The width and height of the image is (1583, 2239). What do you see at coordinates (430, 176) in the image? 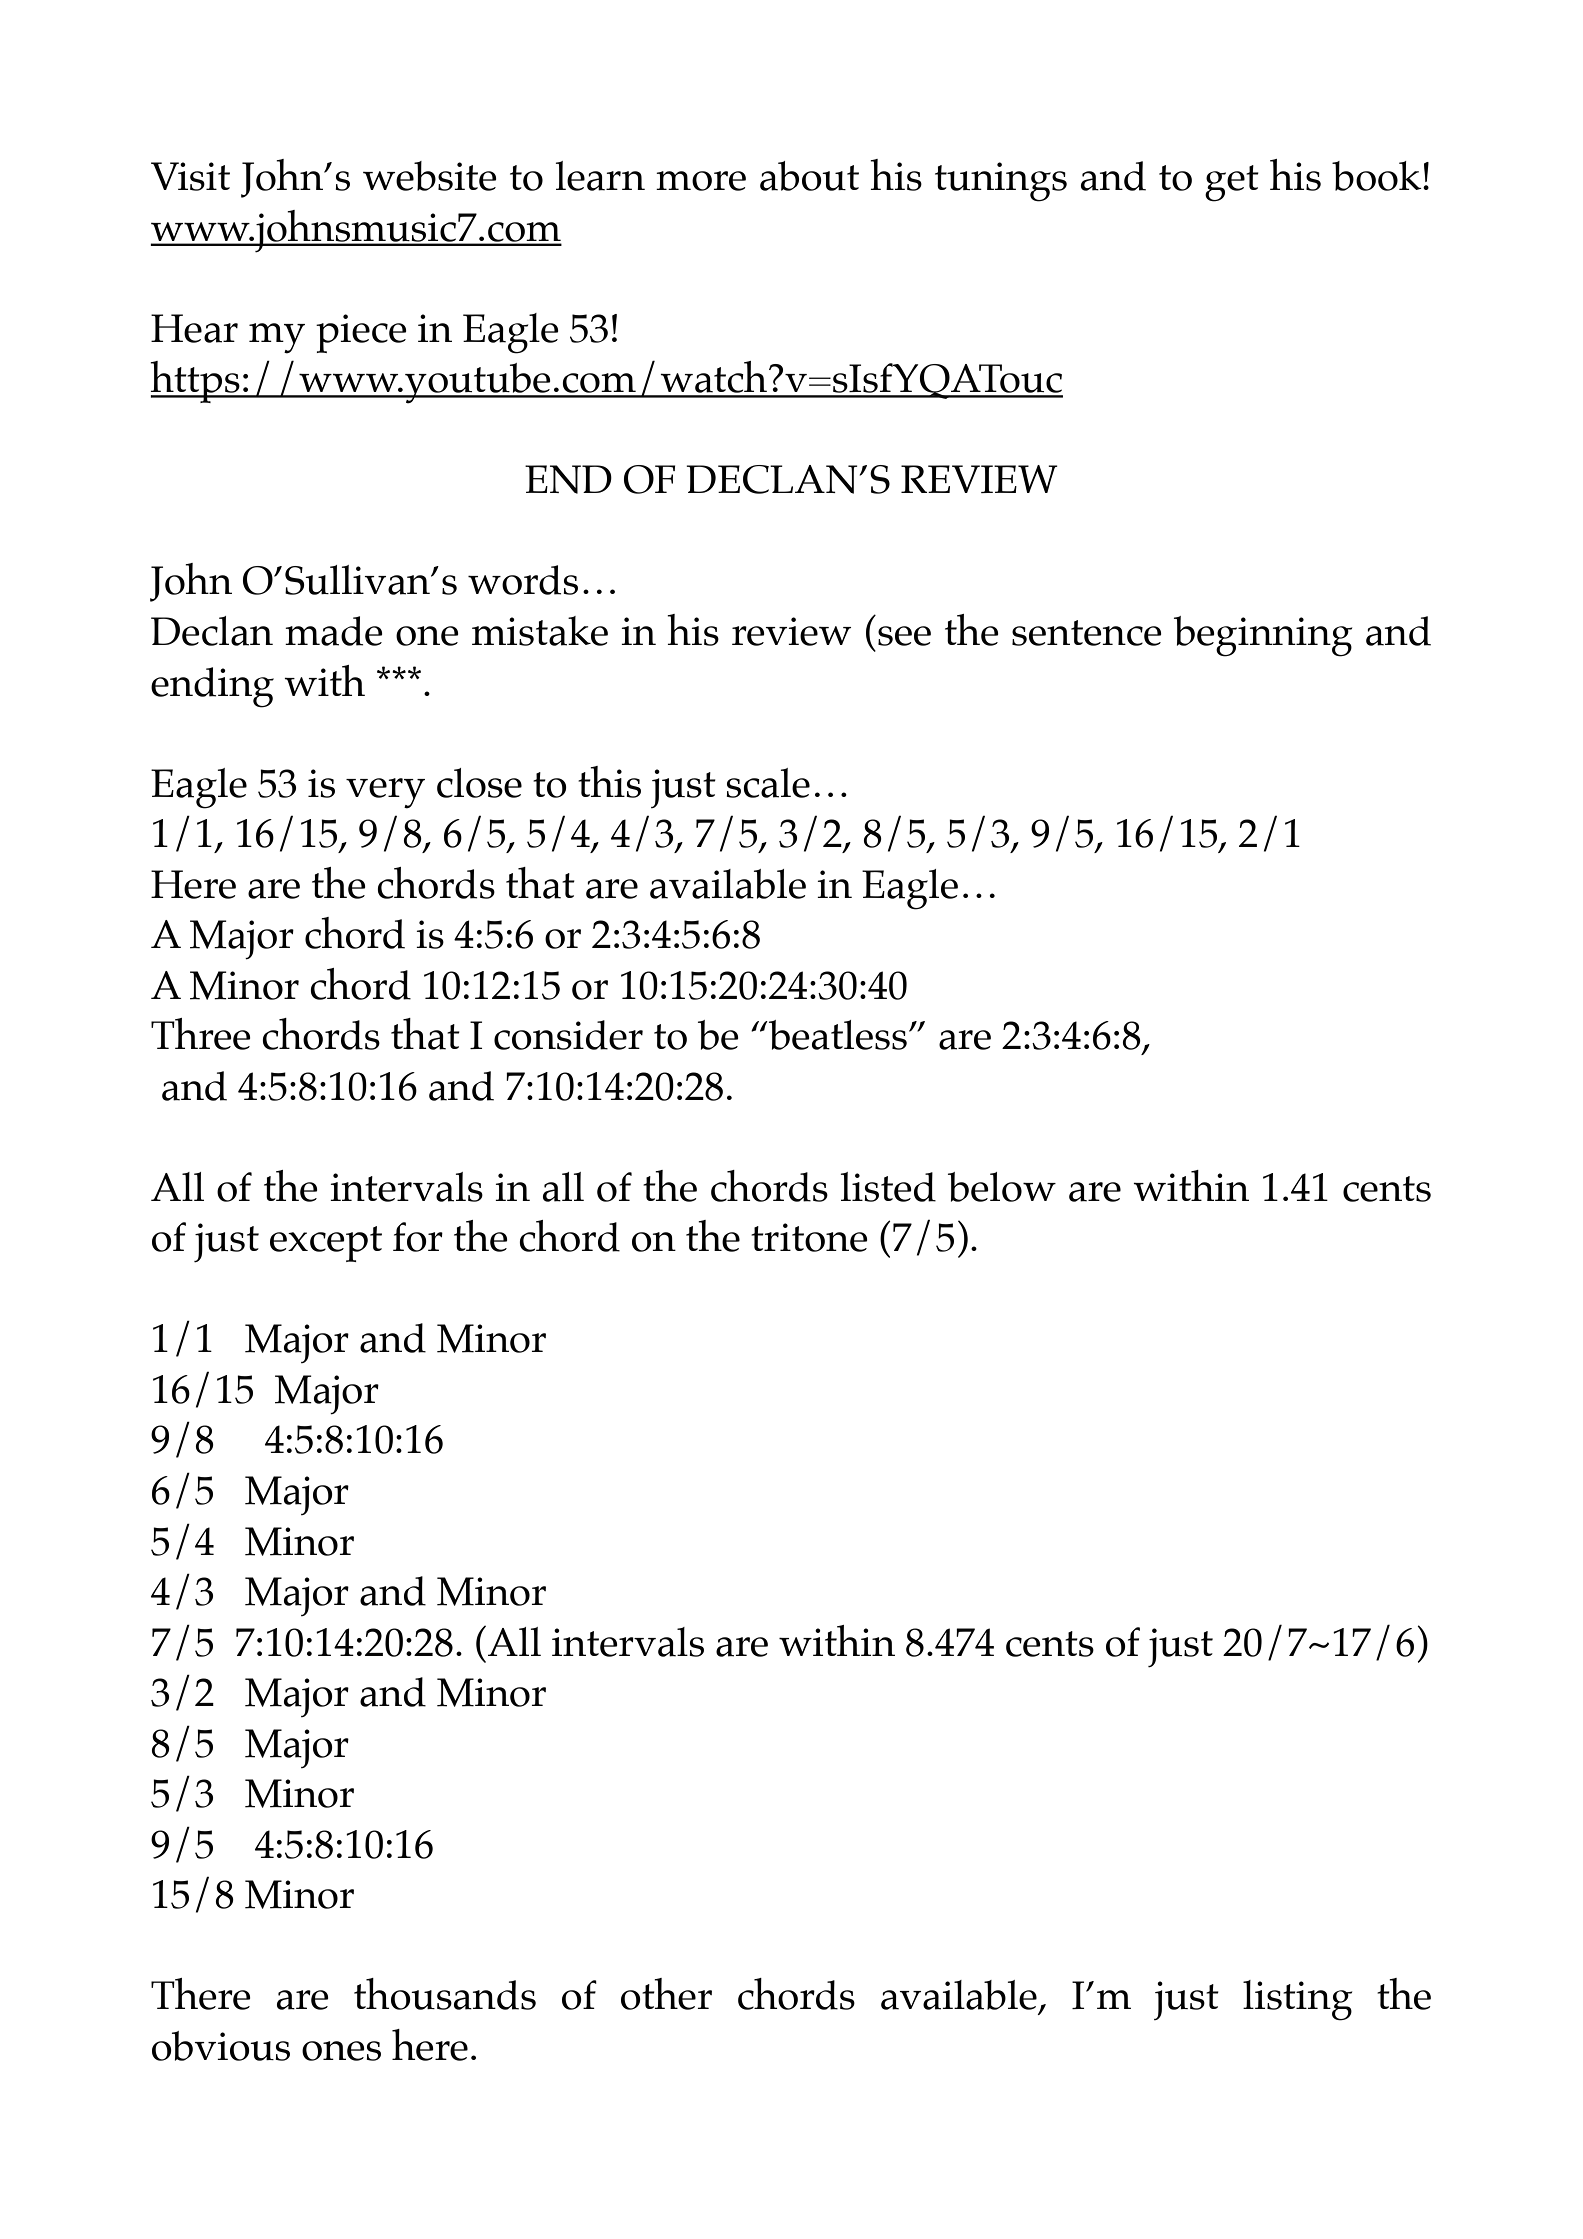
I see `website` at bounding box center [430, 176].
